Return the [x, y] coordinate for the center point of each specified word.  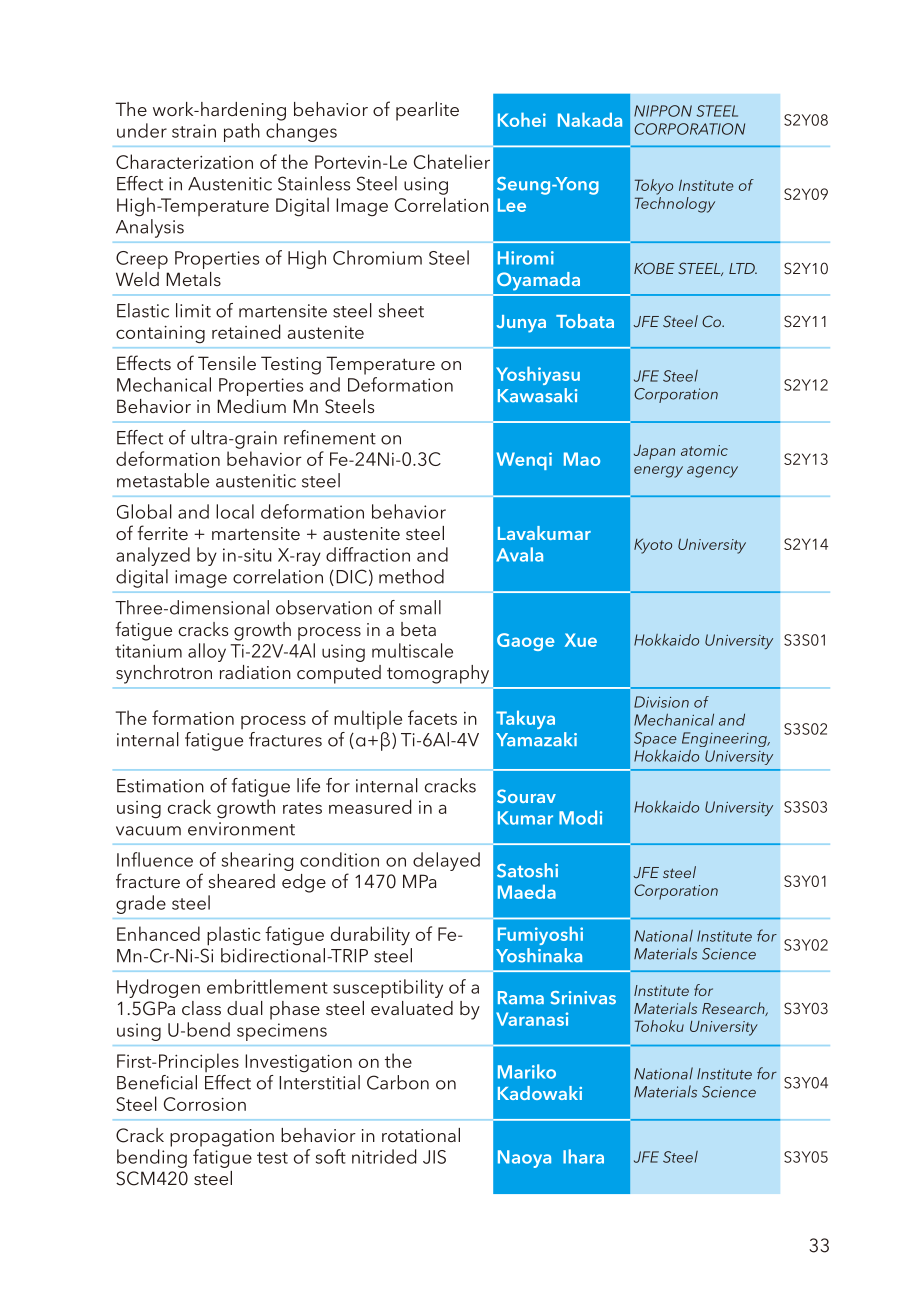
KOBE [654, 268]
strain [194, 131]
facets [432, 717]
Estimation [160, 786]
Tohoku [659, 1026]
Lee [512, 205]
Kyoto [653, 546]
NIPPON [663, 111]
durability [370, 936]
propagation [222, 1138]
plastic [234, 936]
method [411, 576]
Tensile [227, 363]
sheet [401, 310]
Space [655, 739]
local [235, 511]
